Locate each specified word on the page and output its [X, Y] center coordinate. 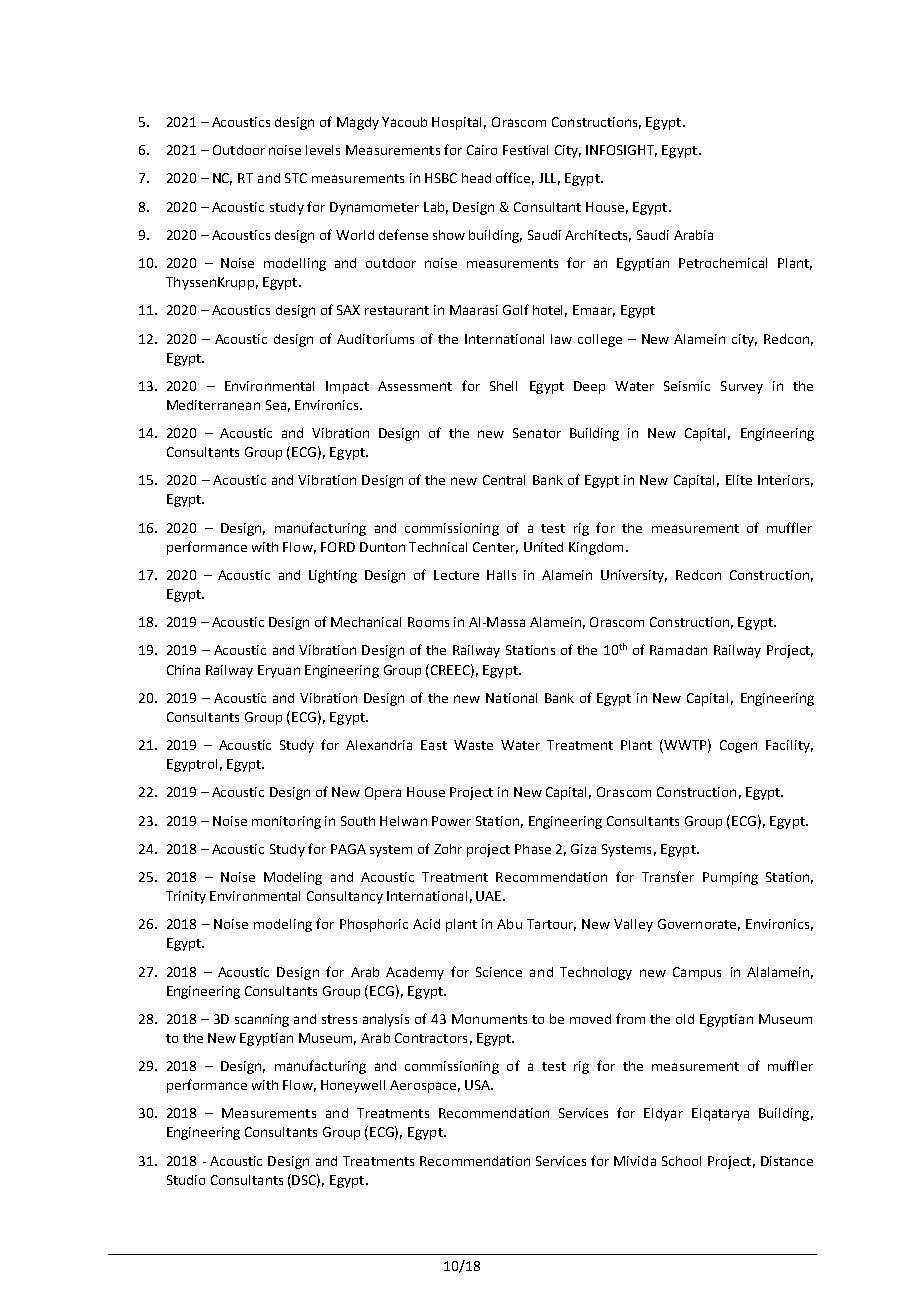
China [183, 670]
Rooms [428, 622]
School [681, 1161]
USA [478, 1085]
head [476, 178]
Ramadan [678, 650]
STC [296, 178]
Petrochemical [723, 263]
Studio [186, 1180]
